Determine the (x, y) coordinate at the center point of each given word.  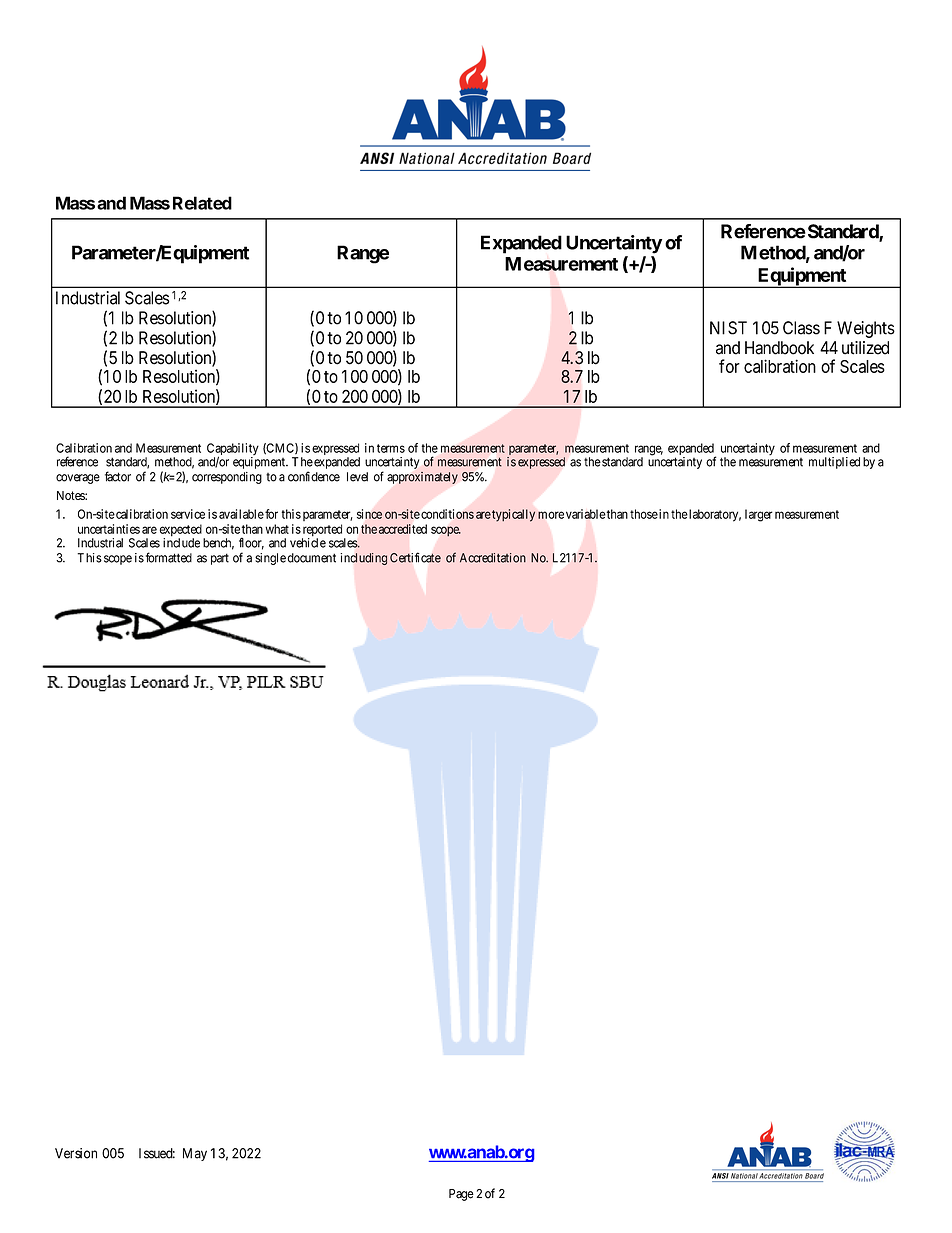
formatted (169, 557)
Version (76, 1153)
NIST (728, 328)
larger (759, 515)
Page (461, 1195)
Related (202, 203)
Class (801, 328)
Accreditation (493, 558)
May (195, 1154)
